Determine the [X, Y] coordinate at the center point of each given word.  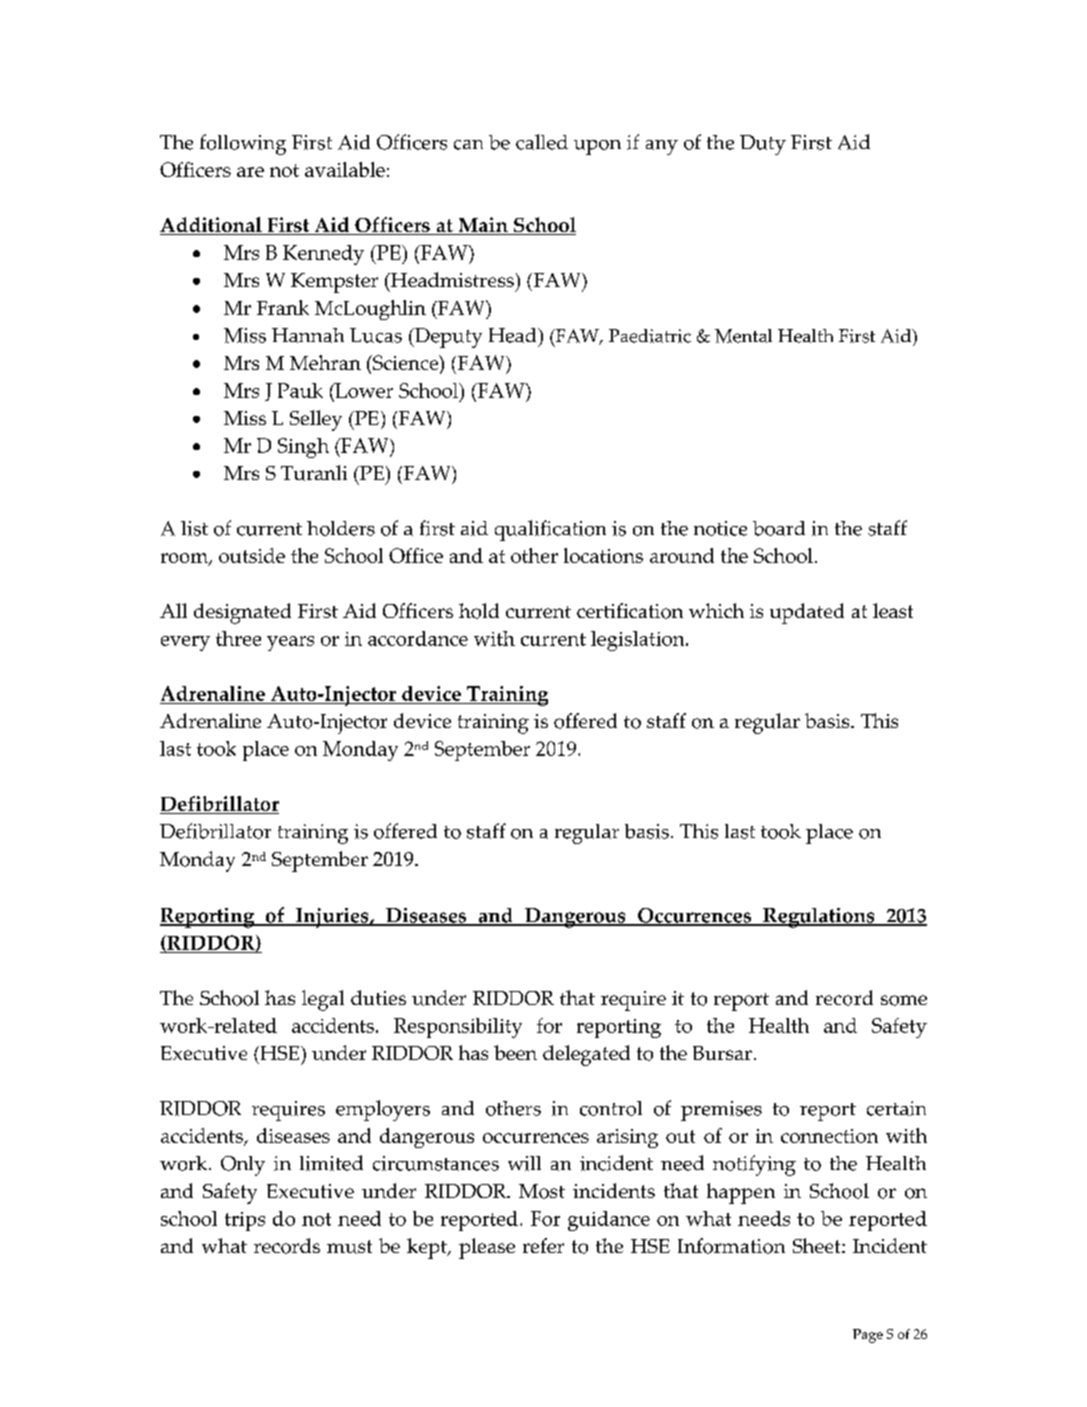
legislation [639, 641]
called [542, 142]
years [290, 643]
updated [807, 613]
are [250, 172]
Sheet [818, 1245]
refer [543, 1245]
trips [245, 1221]
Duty [763, 145]
